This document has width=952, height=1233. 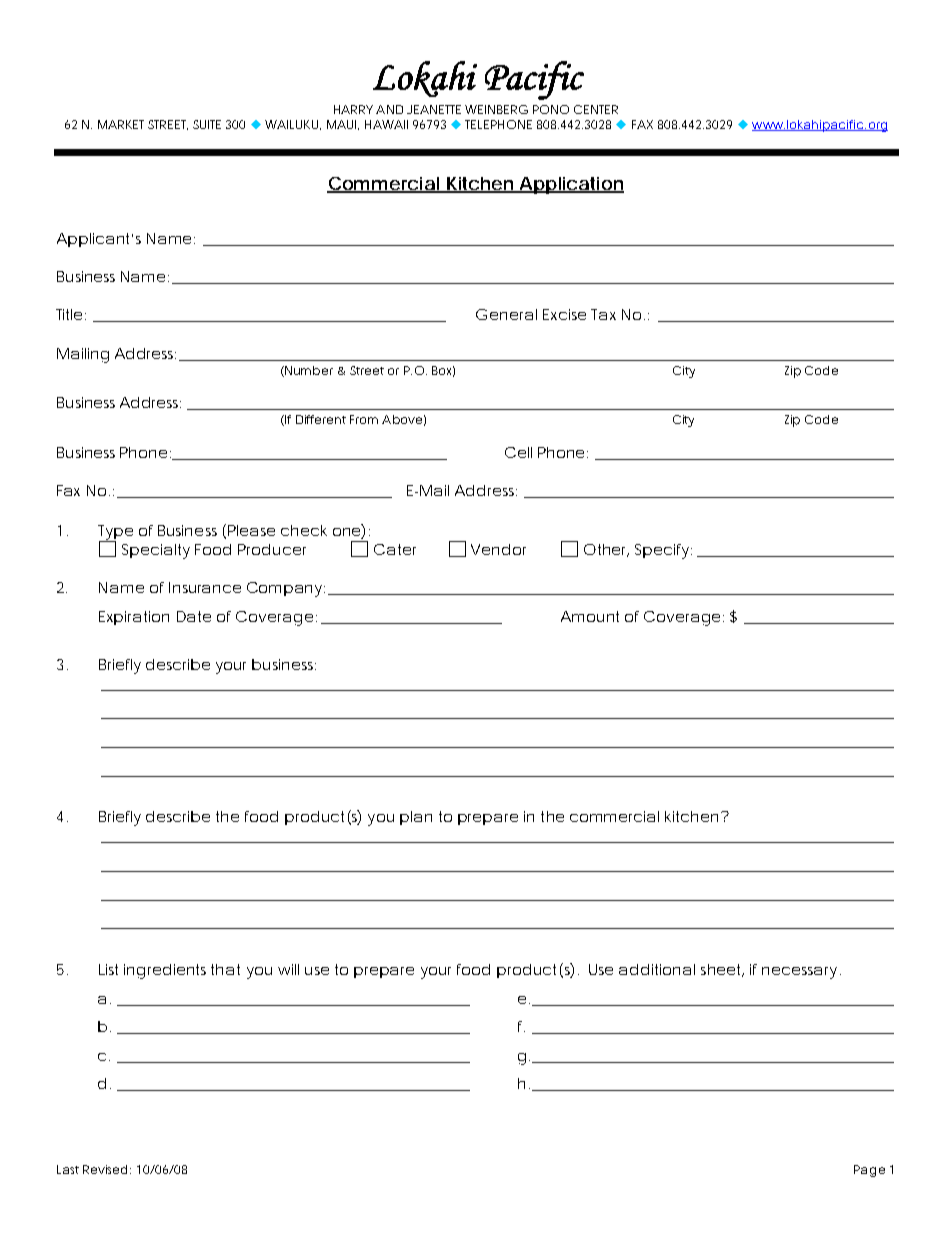 What do you see at coordinates (663, 551) in the document?
I see `Specify` at bounding box center [663, 551].
